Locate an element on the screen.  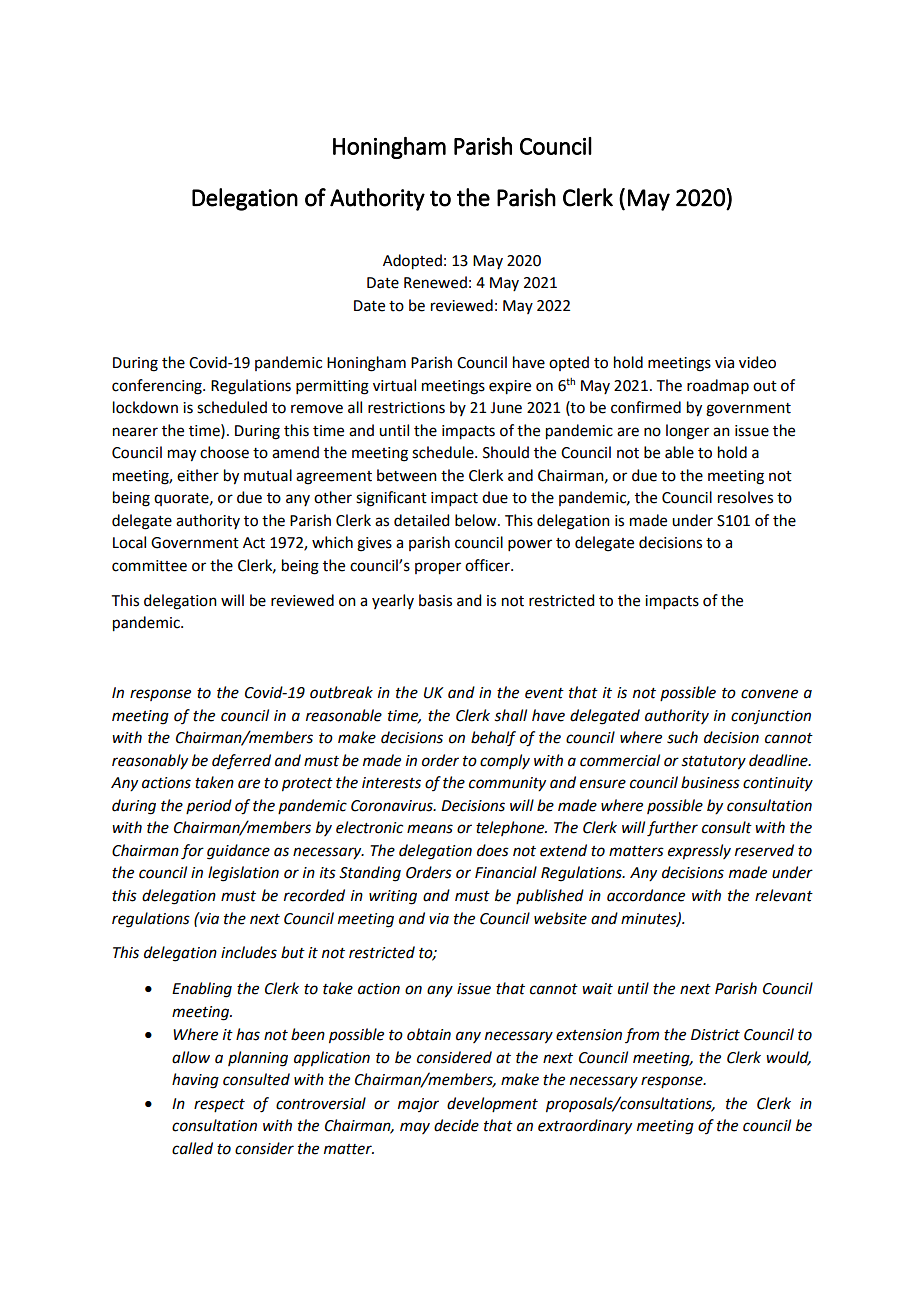
basis is located at coordinates (435, 600).
